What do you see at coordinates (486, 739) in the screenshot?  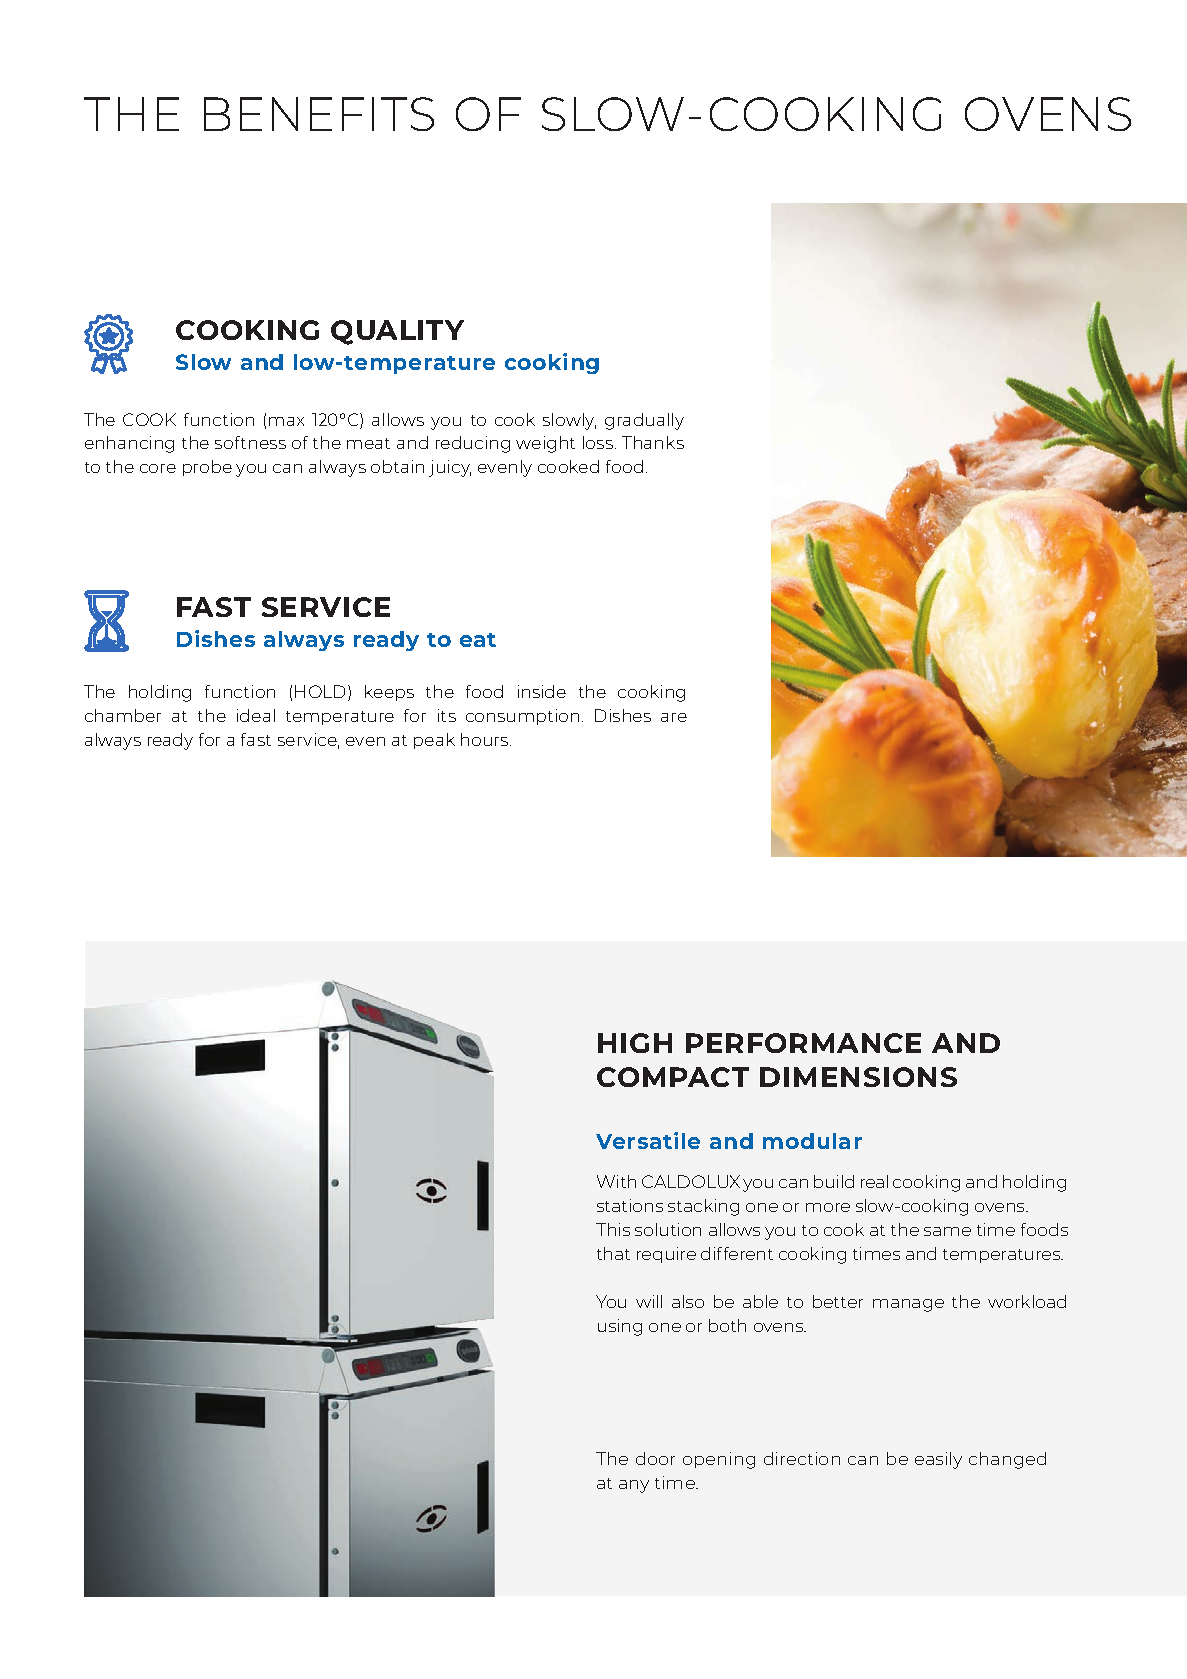 I see `hours` at bounding box center [486, 739].
